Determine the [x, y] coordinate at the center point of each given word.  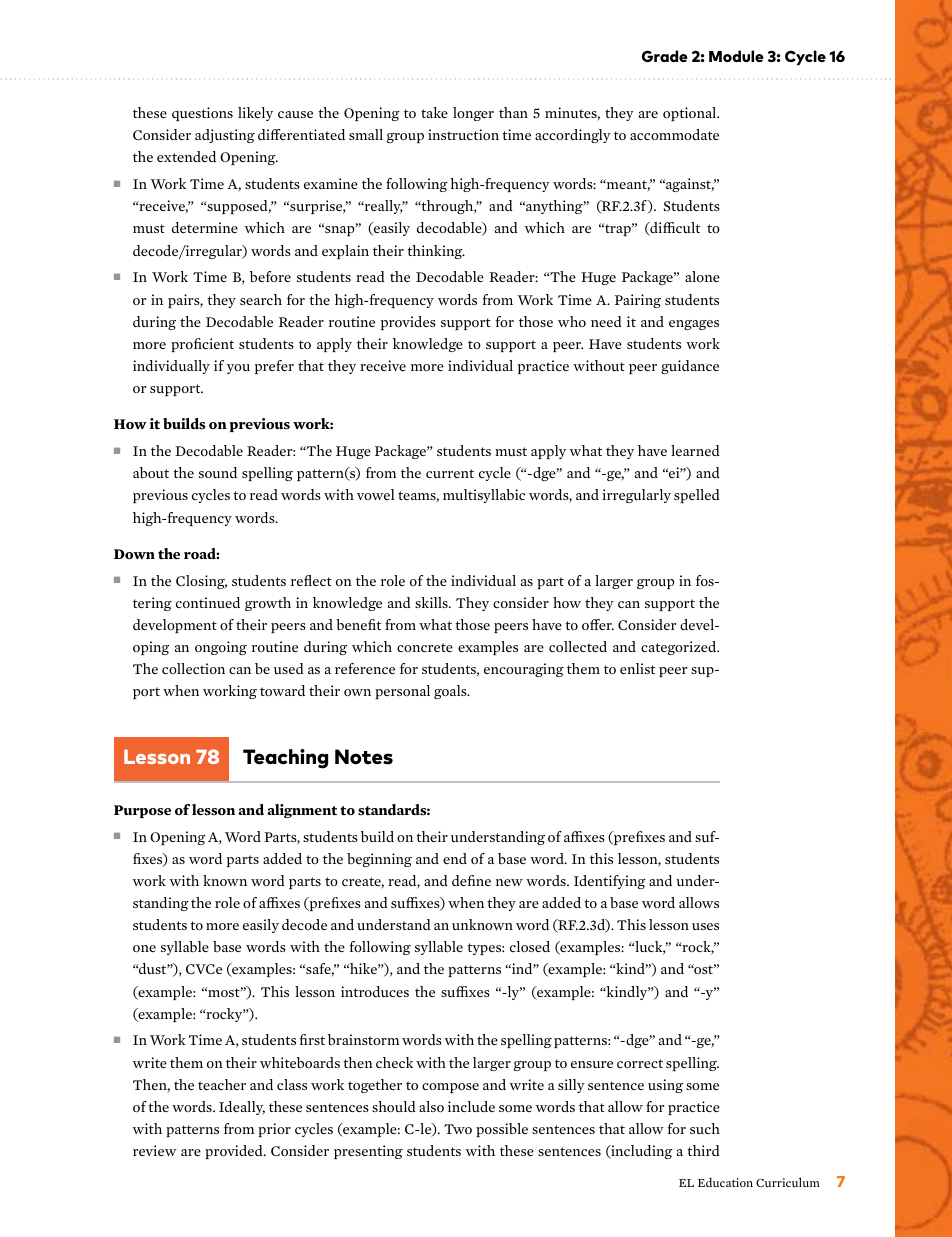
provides [408, 323]
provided [235, 1152]
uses [705, 926]
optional [691, 114]
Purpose [142, 811]
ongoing [221, 648]
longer [473, 114]
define [471, 880]
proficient [202, 345]
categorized [680, 648]
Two [458, 1129]
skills [432, 602]
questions [202, 114]
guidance [690, 367]
